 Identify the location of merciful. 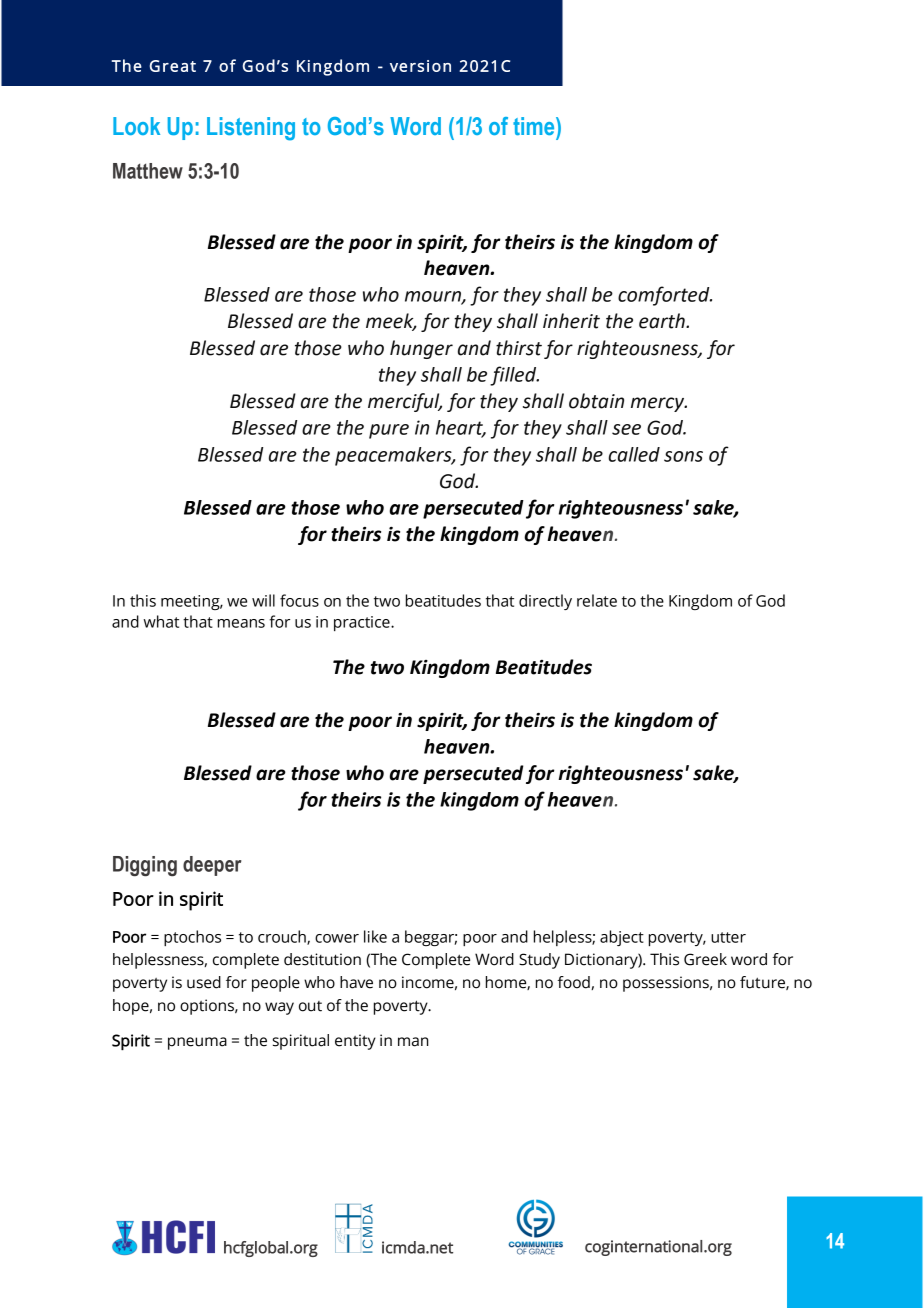
(405, 402).
